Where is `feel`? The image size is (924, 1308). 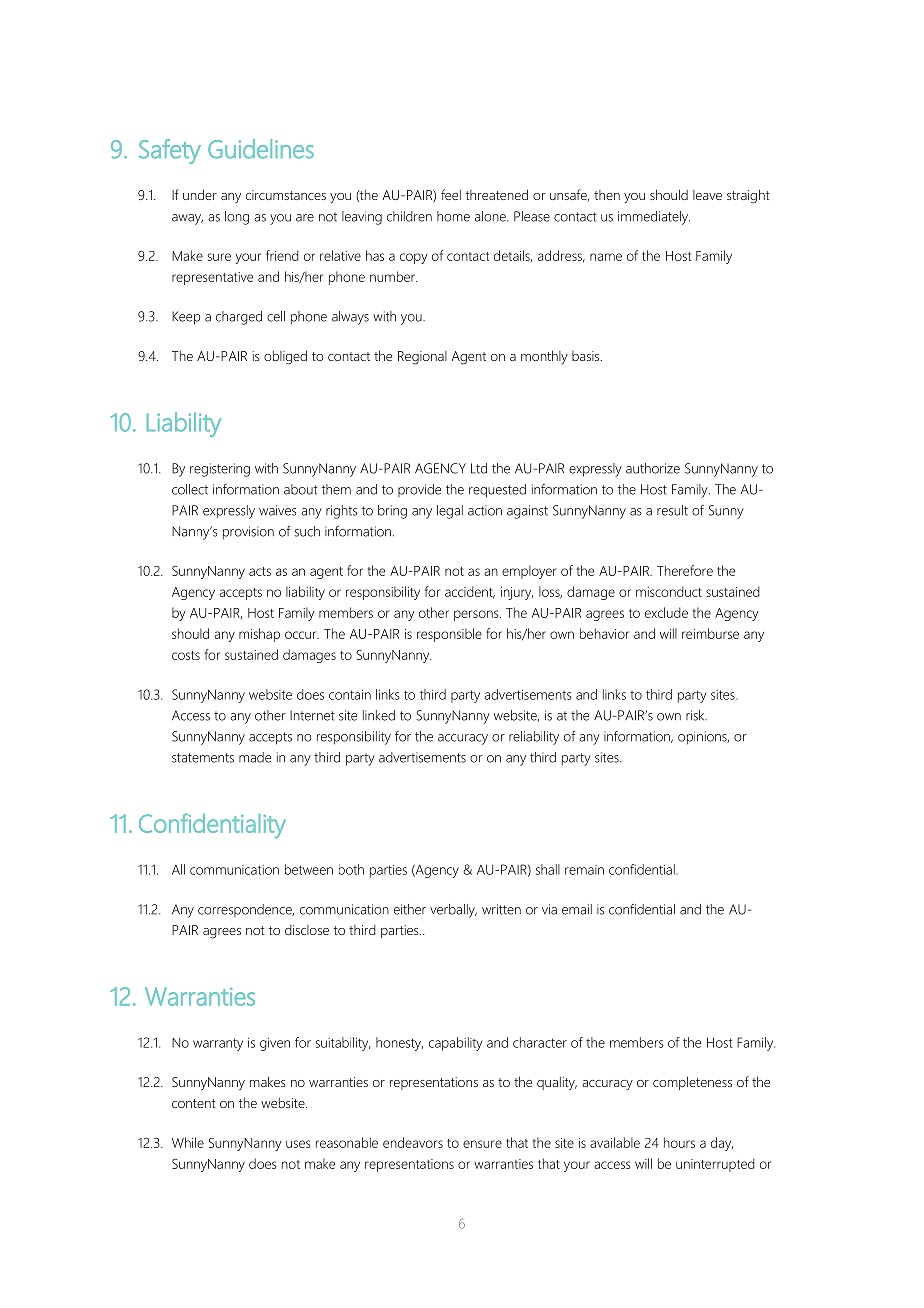
feel is located at coordinates (451, 194).
